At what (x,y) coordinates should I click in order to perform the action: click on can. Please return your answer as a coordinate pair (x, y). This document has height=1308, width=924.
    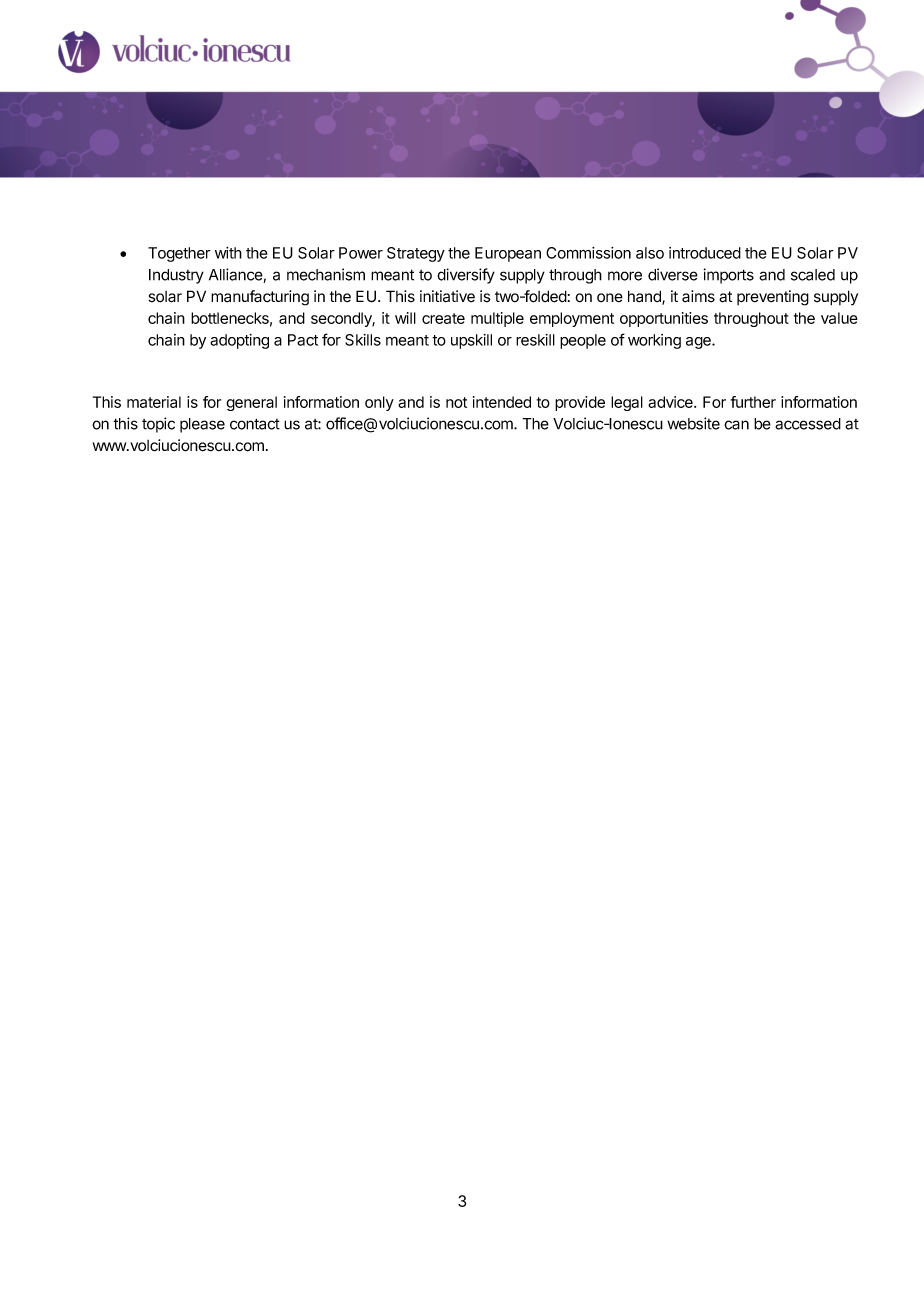
    Looking at the image, I should click on (736, 425).
